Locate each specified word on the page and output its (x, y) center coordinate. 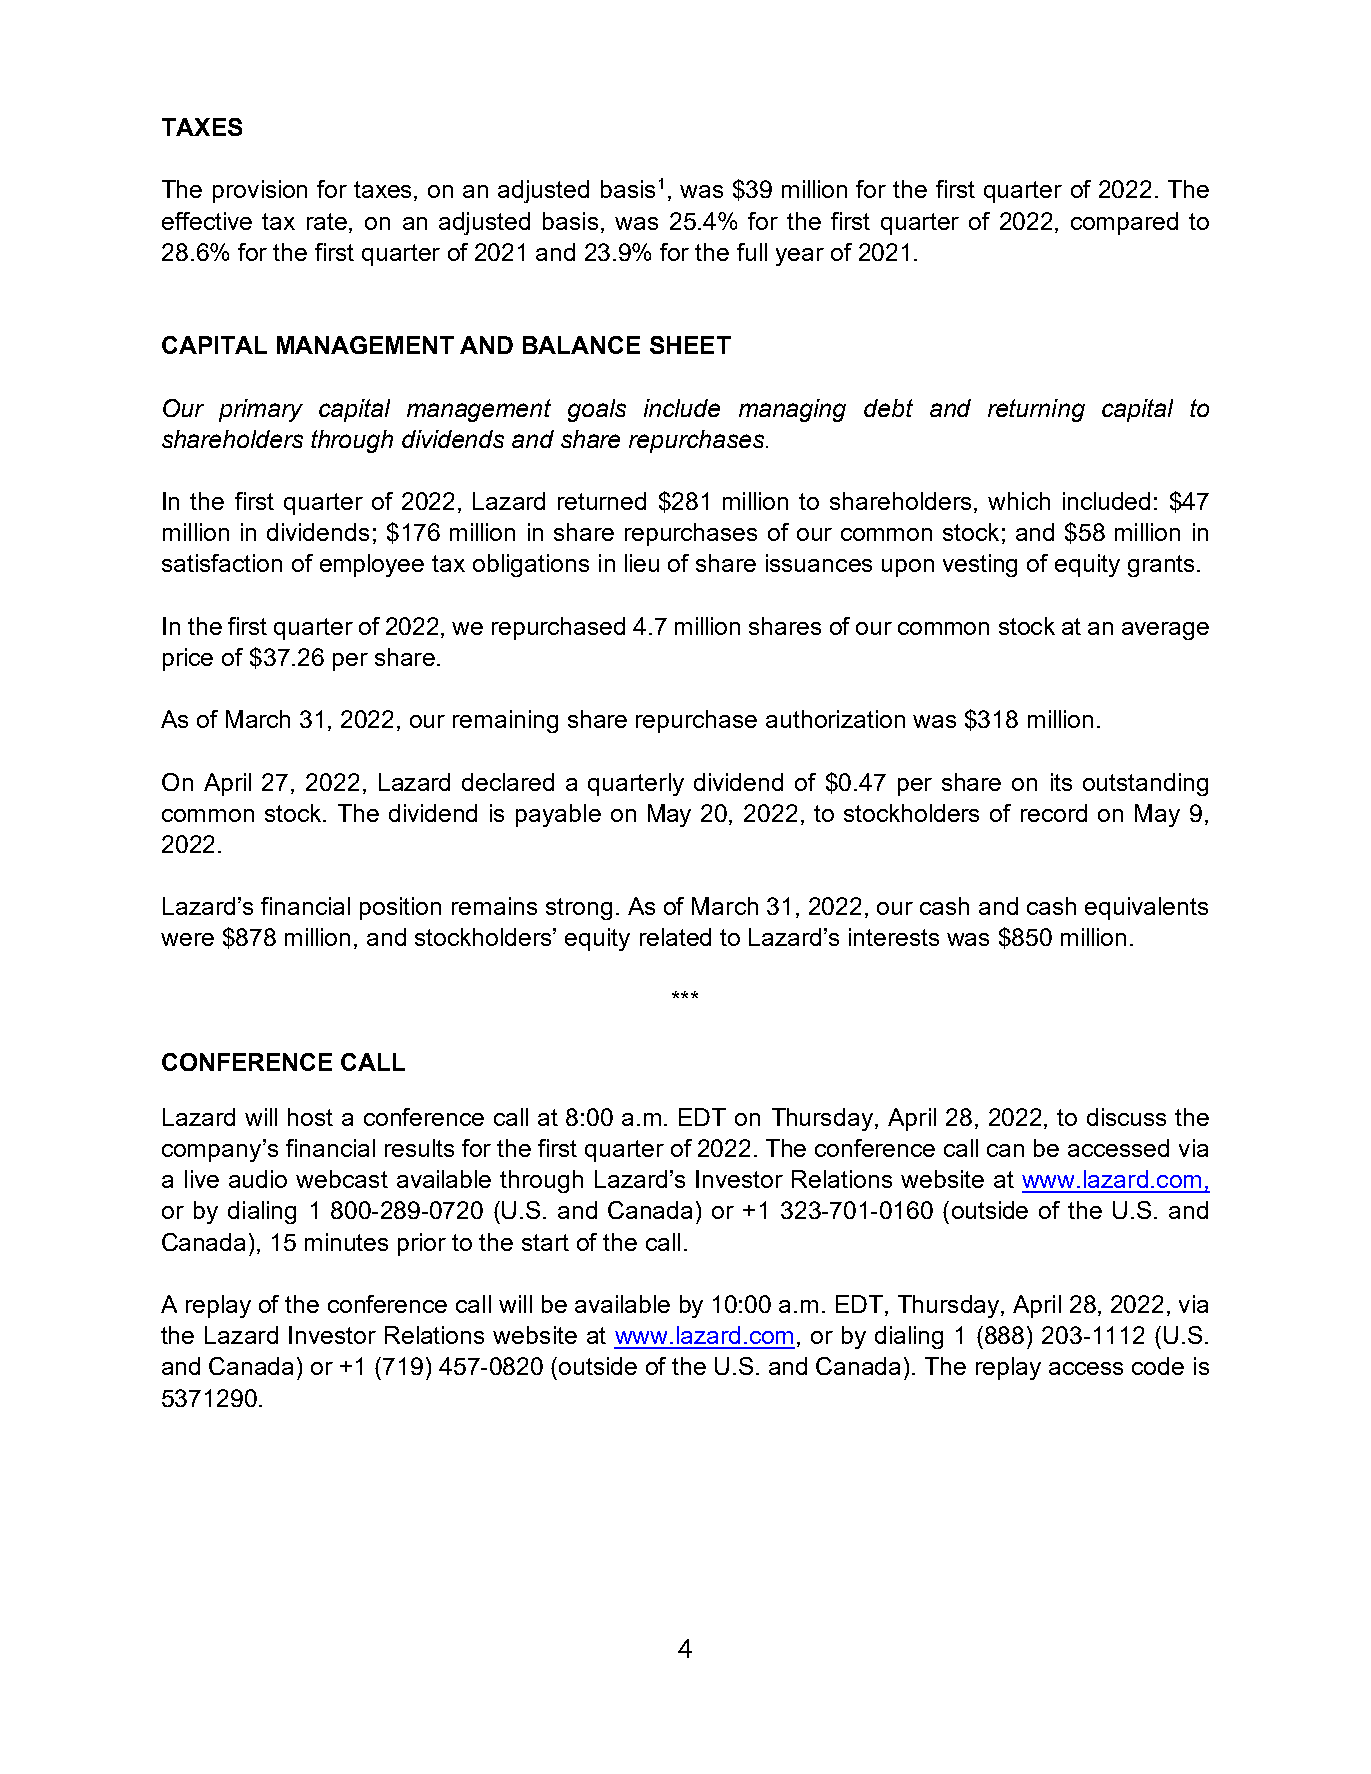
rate (328, 221)
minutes (346, 1242)
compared (1124, 223)
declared (508, 782)
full (752, 252)
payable (558, 815)
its (1061, 782)
